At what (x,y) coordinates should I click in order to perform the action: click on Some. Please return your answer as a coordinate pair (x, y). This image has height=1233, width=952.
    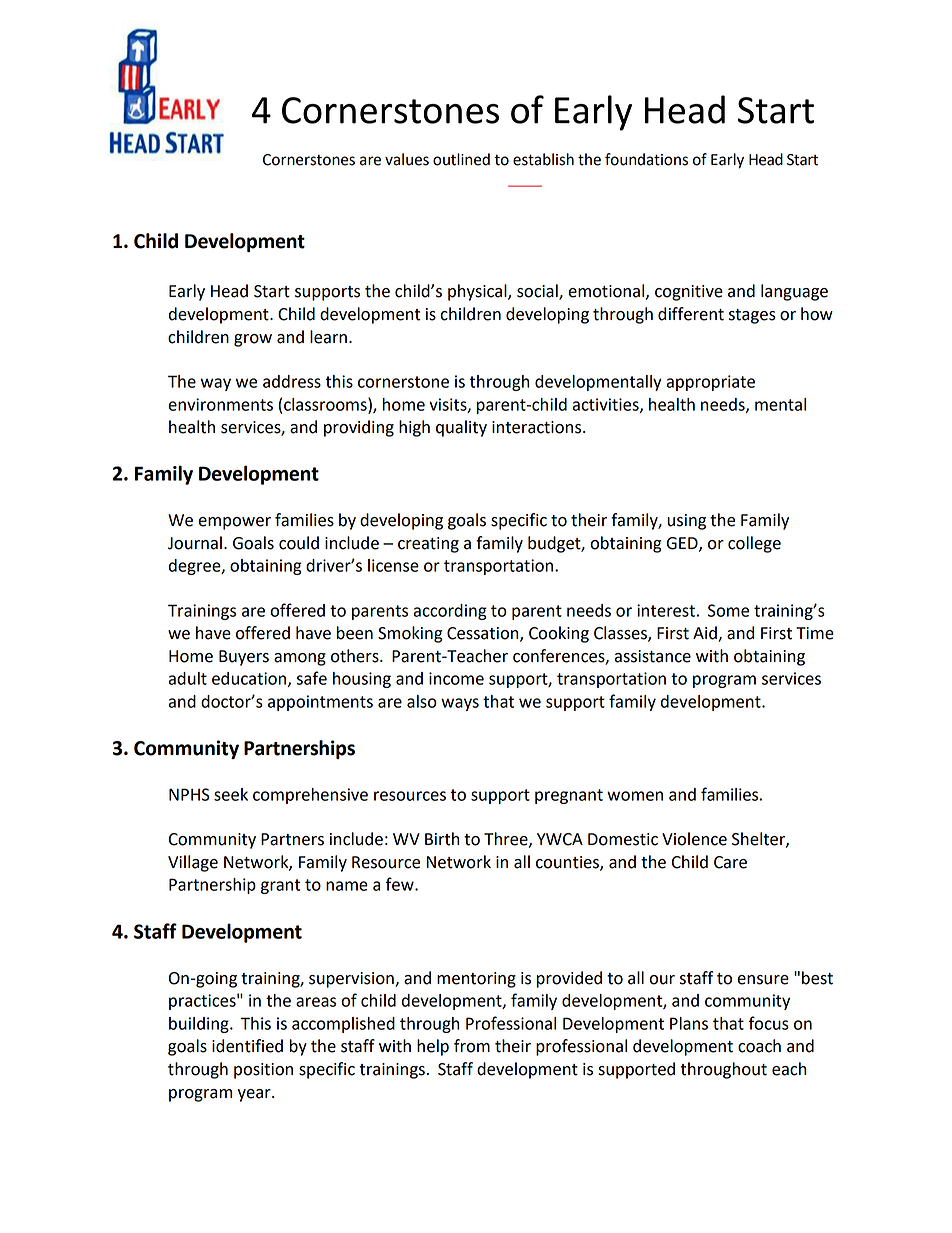
    Looking at the image, I should click on (728, 610).
